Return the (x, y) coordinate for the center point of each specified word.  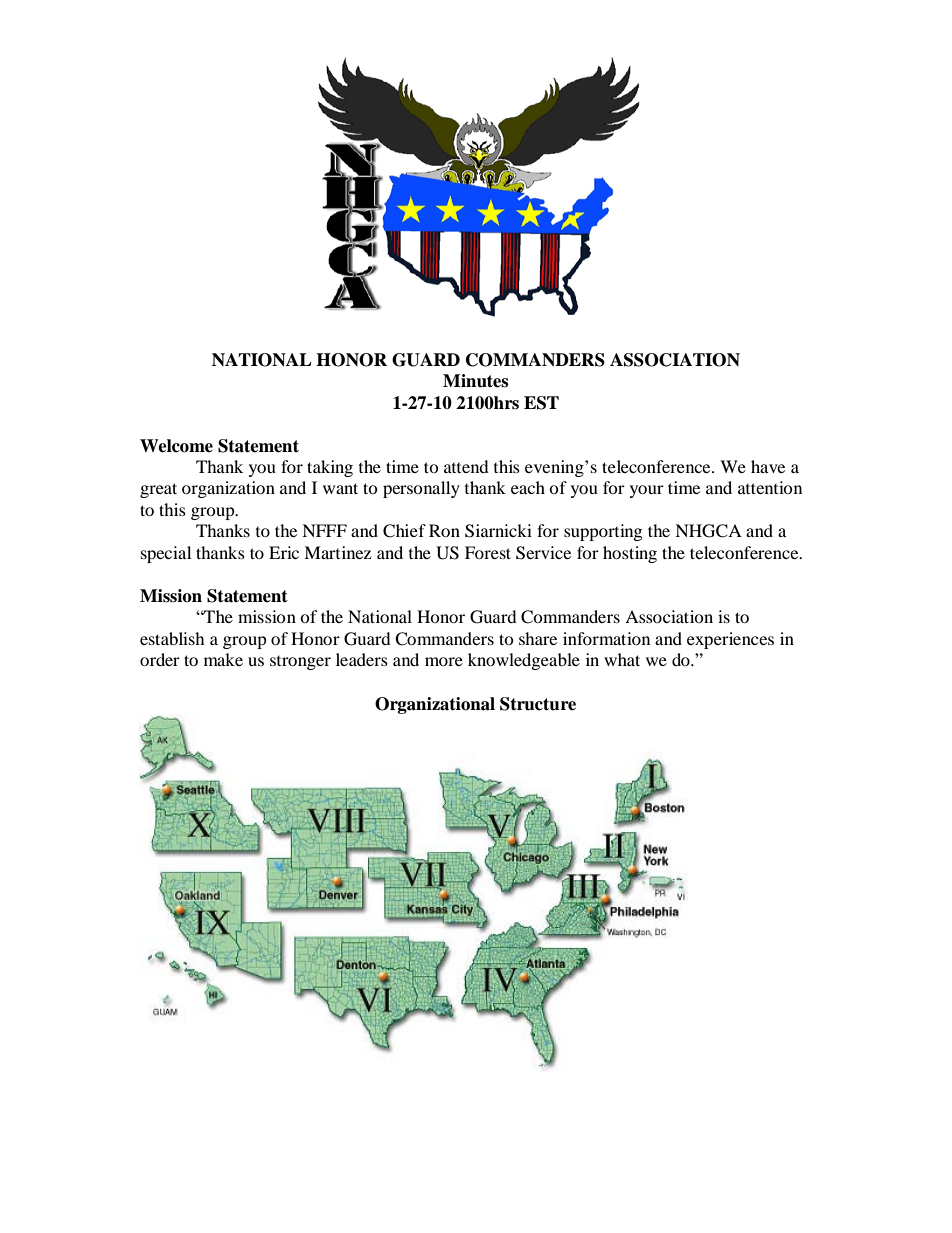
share (538, 638)
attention (770, 487)
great (158, 490)
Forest (488, 552)
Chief (404, 531)
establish (172, 638)
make (223, 659)
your (647, 491)
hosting (630, 554)
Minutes (475, 381)
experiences (730, 640)
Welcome (176, 446)
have (768, 466)
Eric (284, 552)
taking (330, 468)
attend (466, 466)
